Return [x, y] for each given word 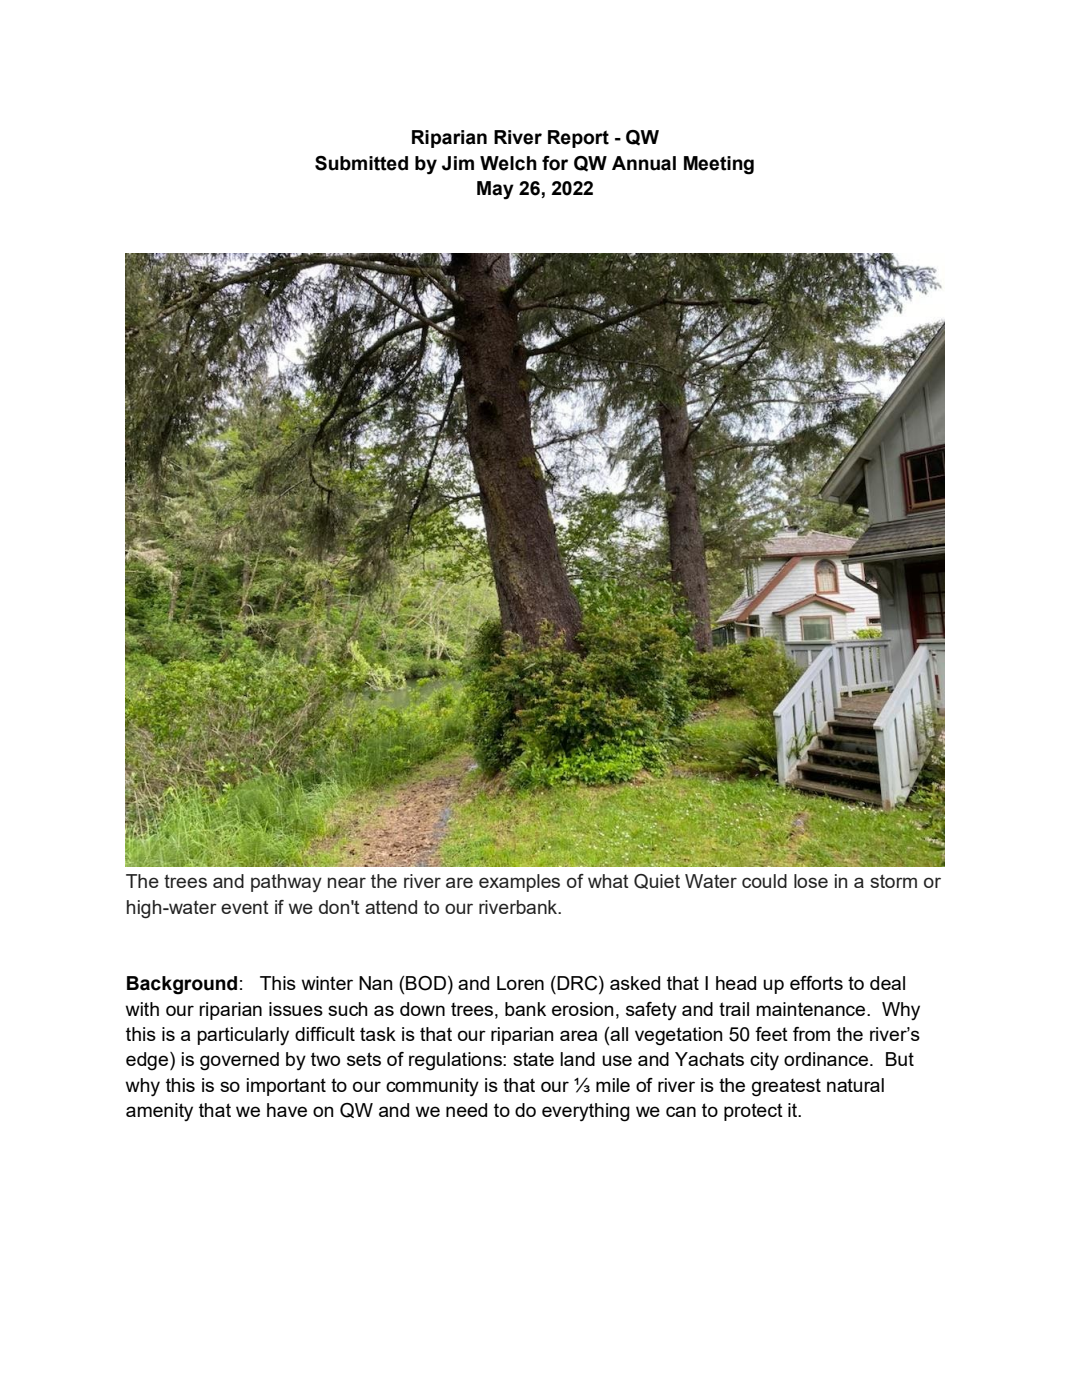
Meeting [719, 165]
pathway [286, 883]
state [533, 1059]
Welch [508, 163]
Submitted [361, 163]
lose [811, 881]
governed [239, 1061]
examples [519, 883]
